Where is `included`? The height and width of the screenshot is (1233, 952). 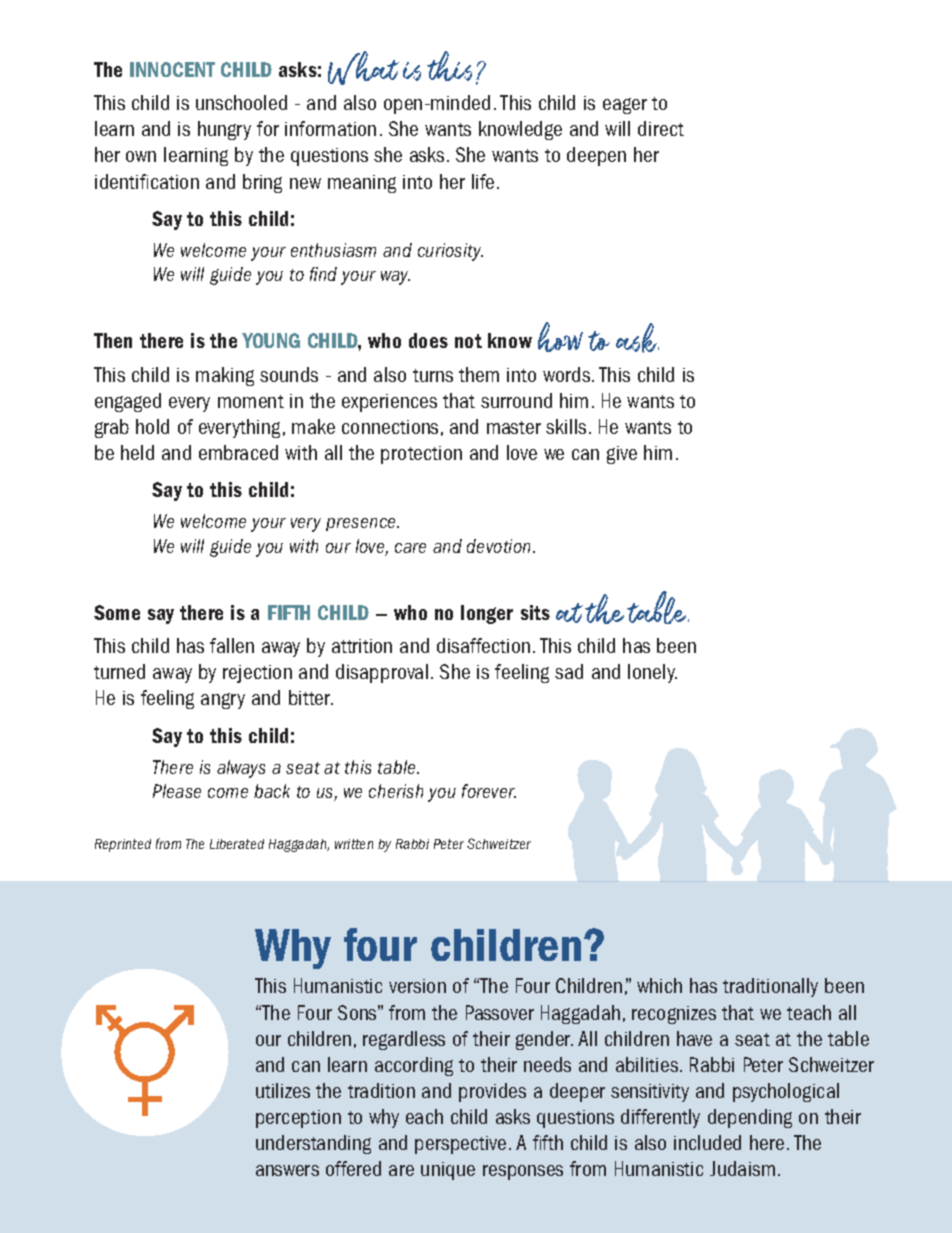
included is located at coordinates (707, 1142).
